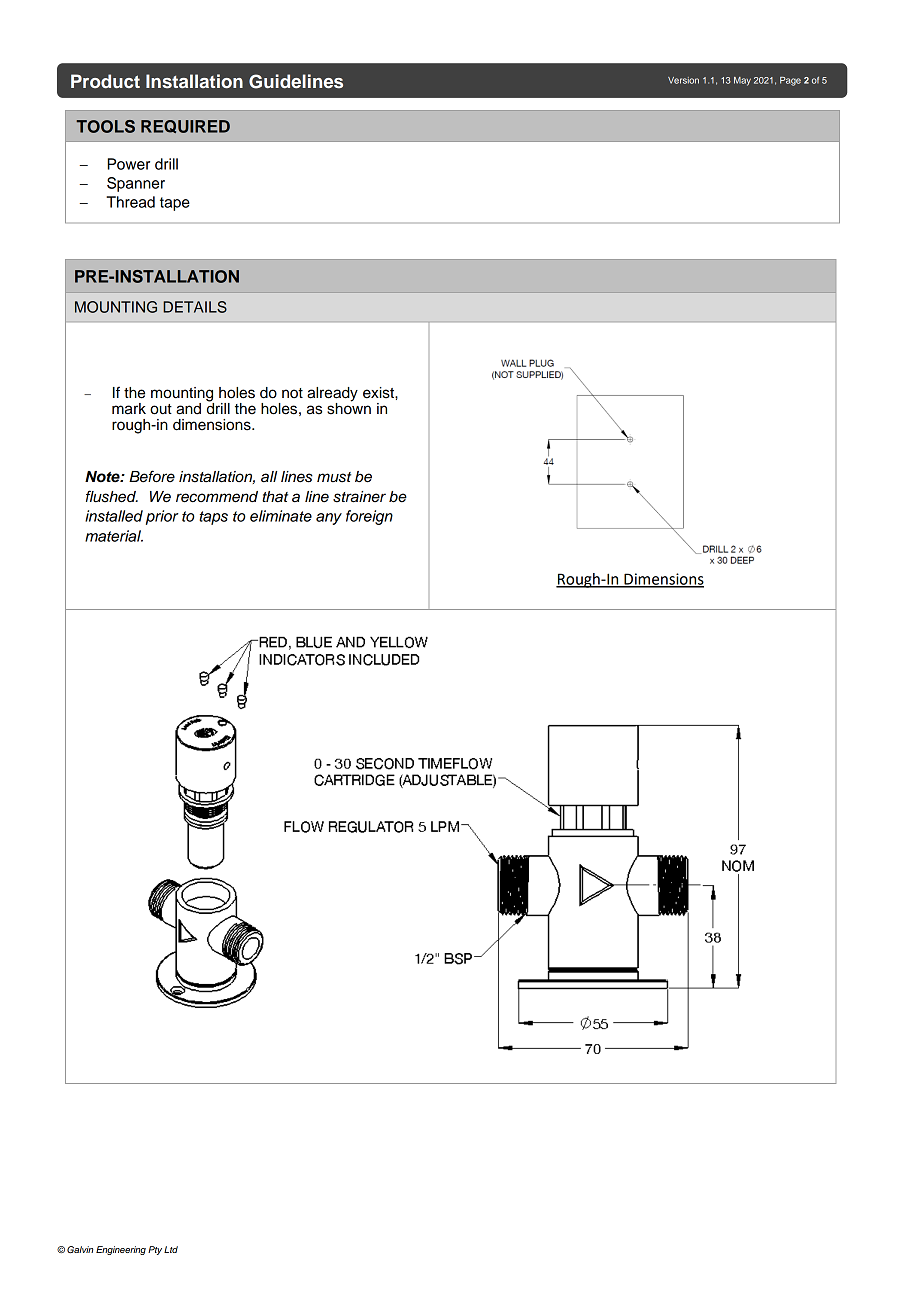  Describe the element at coordinates (171, 1249) in the screenshot. I see `Ltd` at that location.
